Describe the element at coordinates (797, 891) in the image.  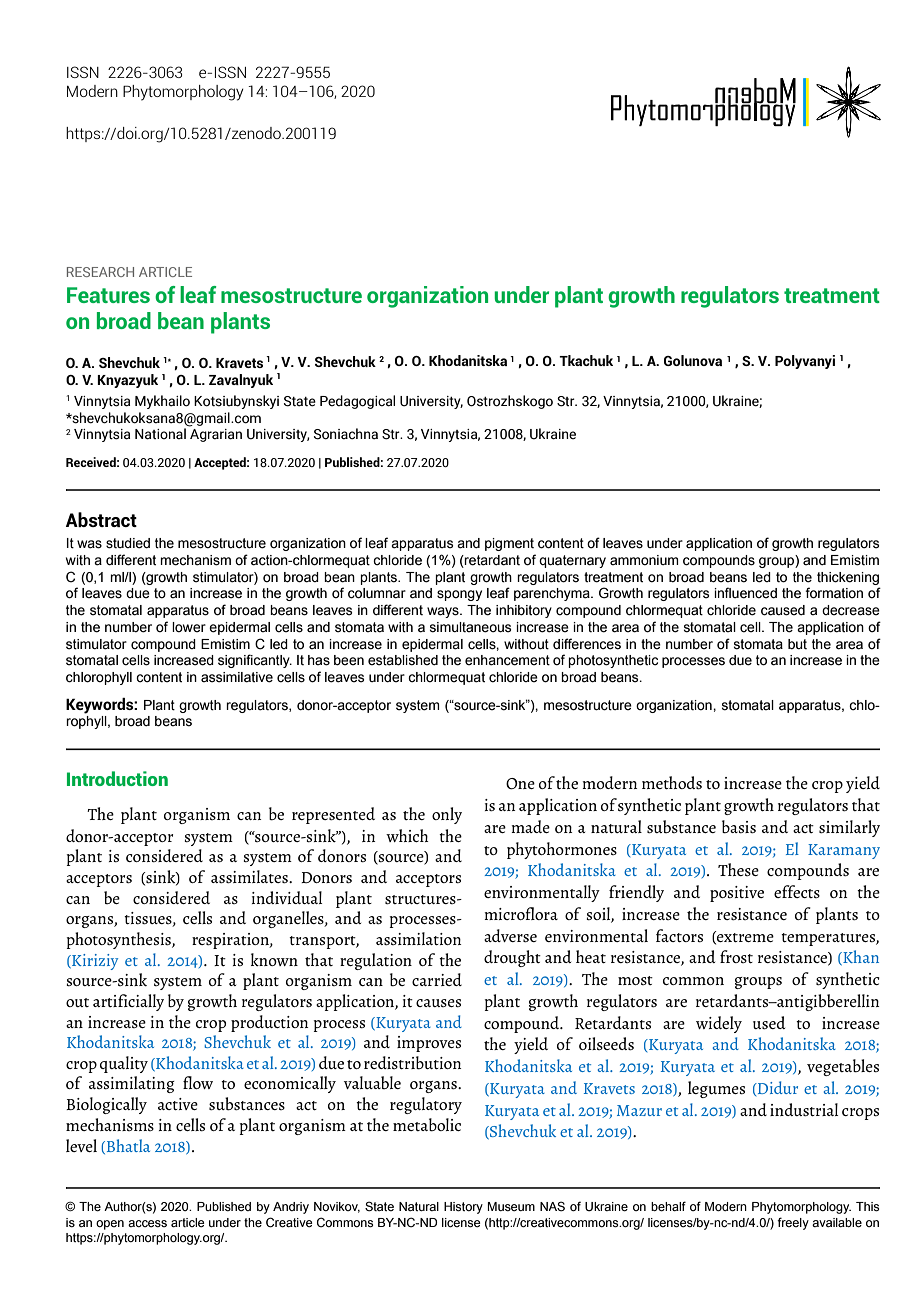
I see `effects` at that location.
